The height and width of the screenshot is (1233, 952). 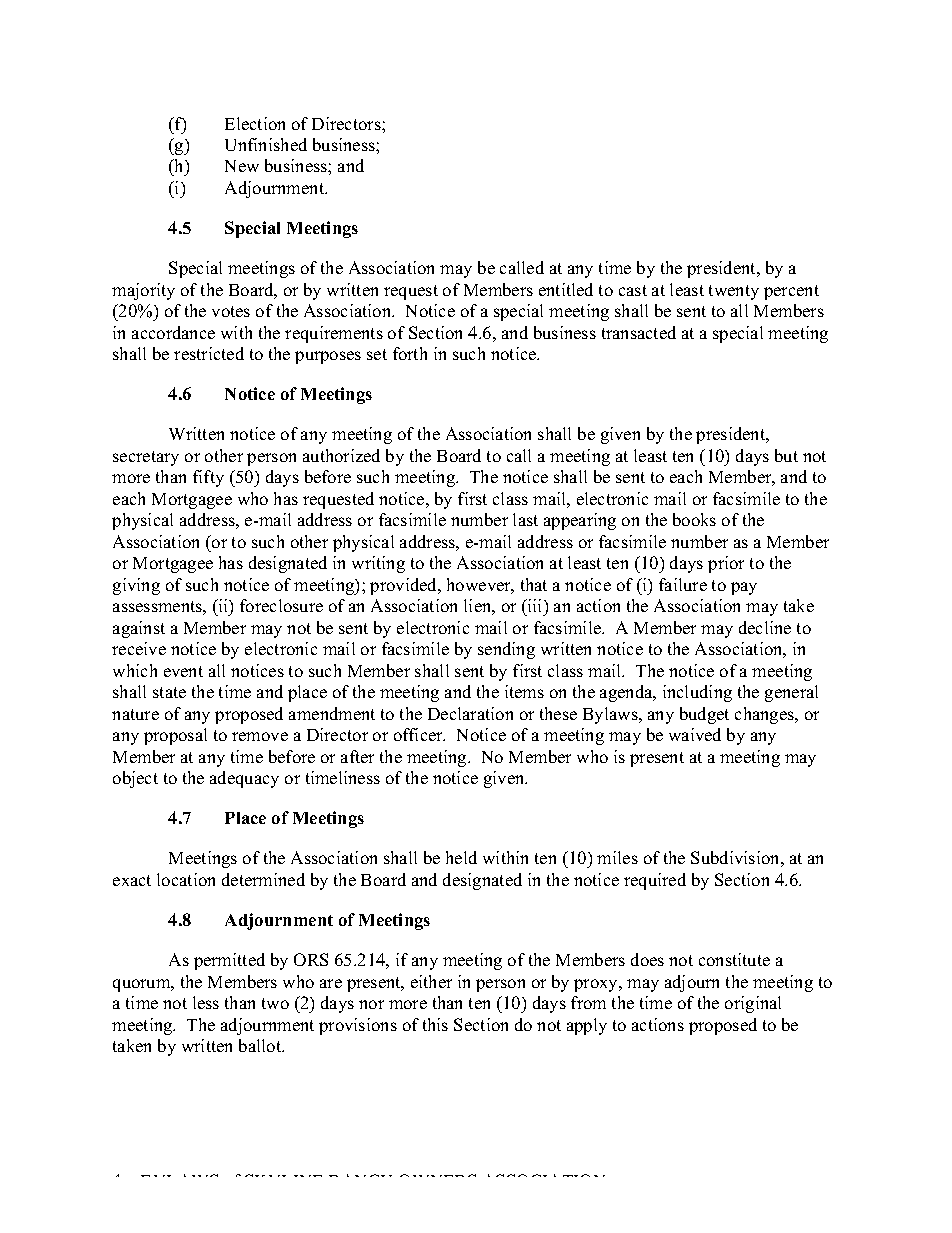 What do you see at coordinates (734, 292) in the screenshot?
I see `twenty` at bounding box center [734, 292].
